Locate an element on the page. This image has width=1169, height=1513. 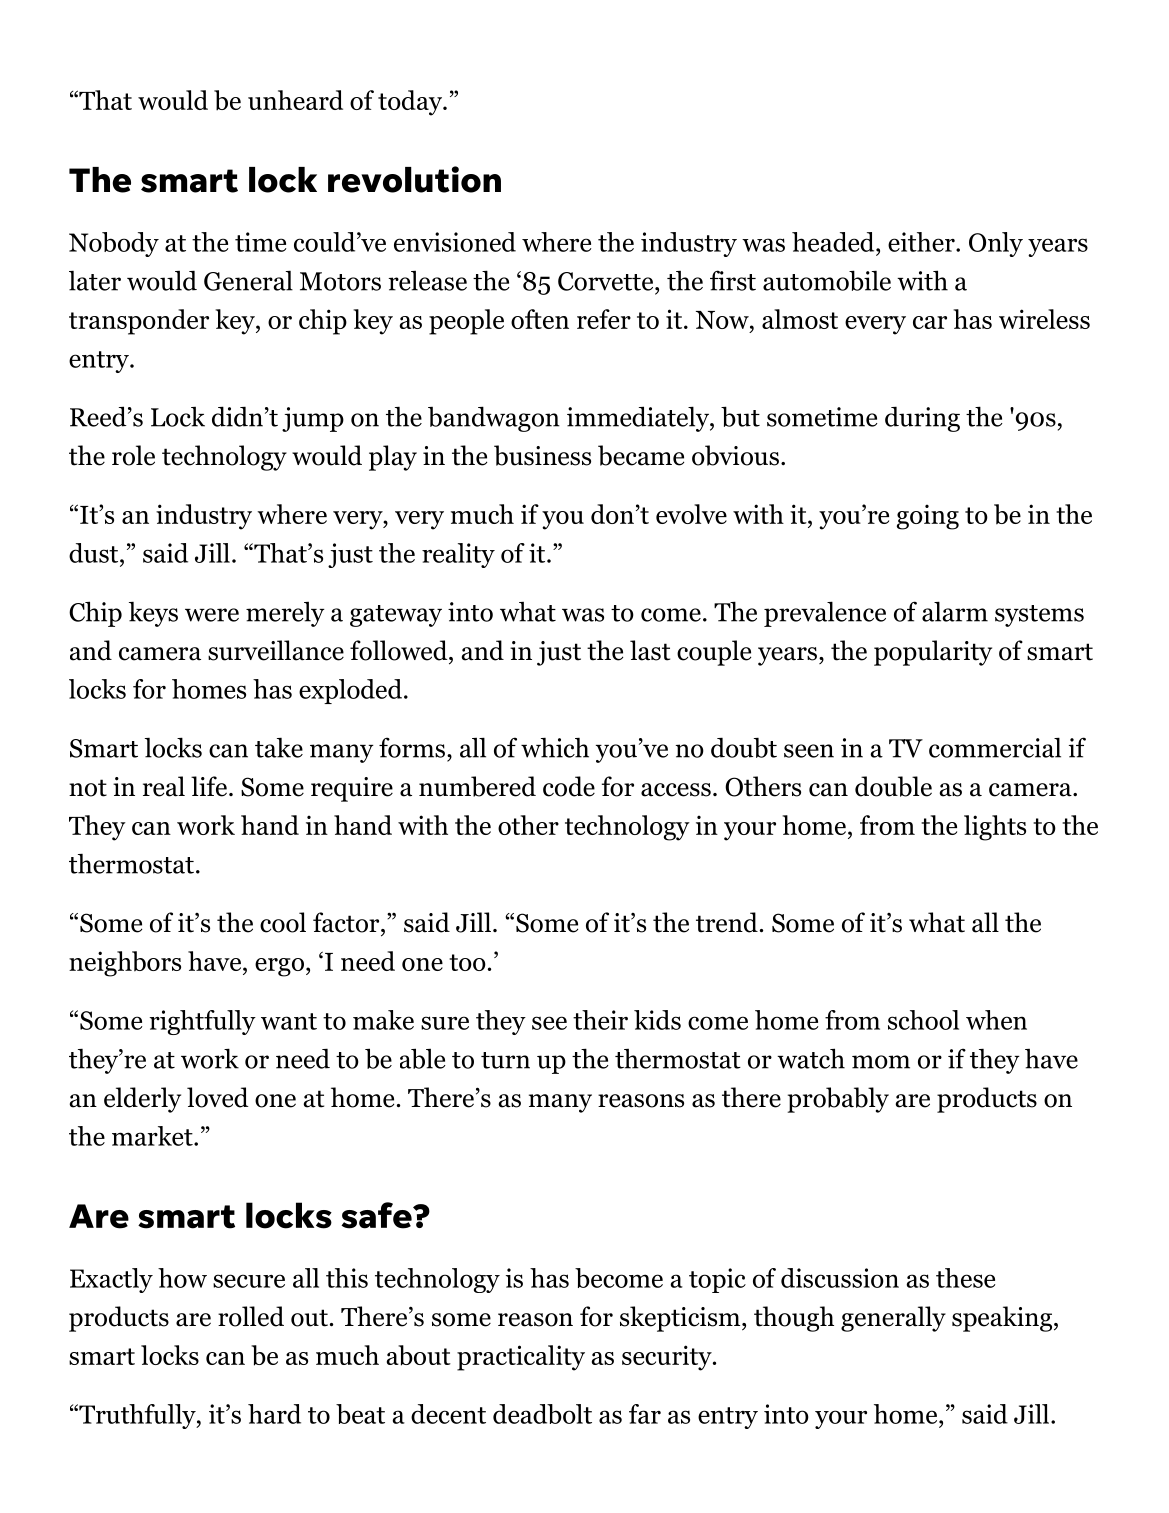
either is located at coordinates (922, 242).
